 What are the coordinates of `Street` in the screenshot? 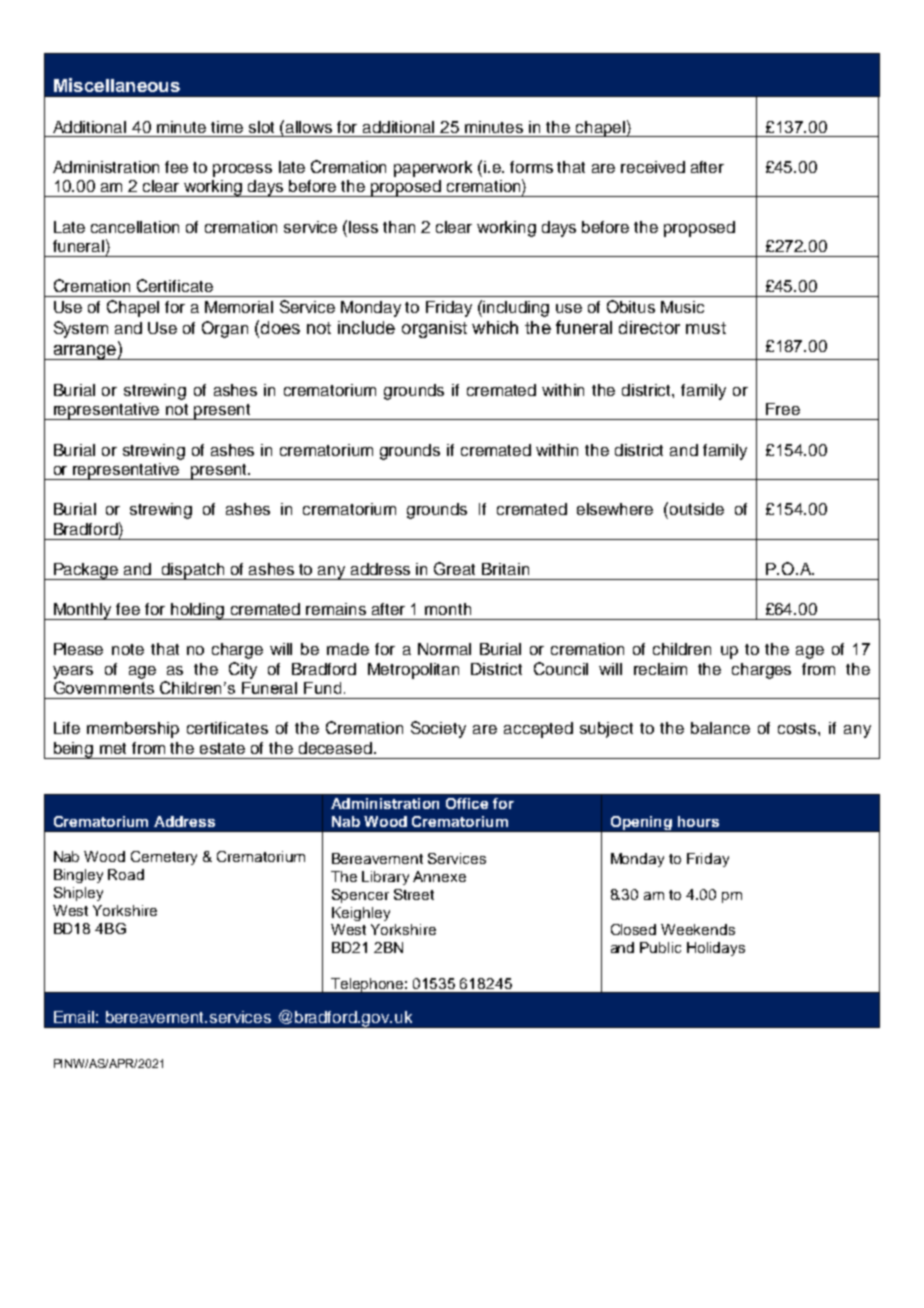 It's located at (414, 894).
